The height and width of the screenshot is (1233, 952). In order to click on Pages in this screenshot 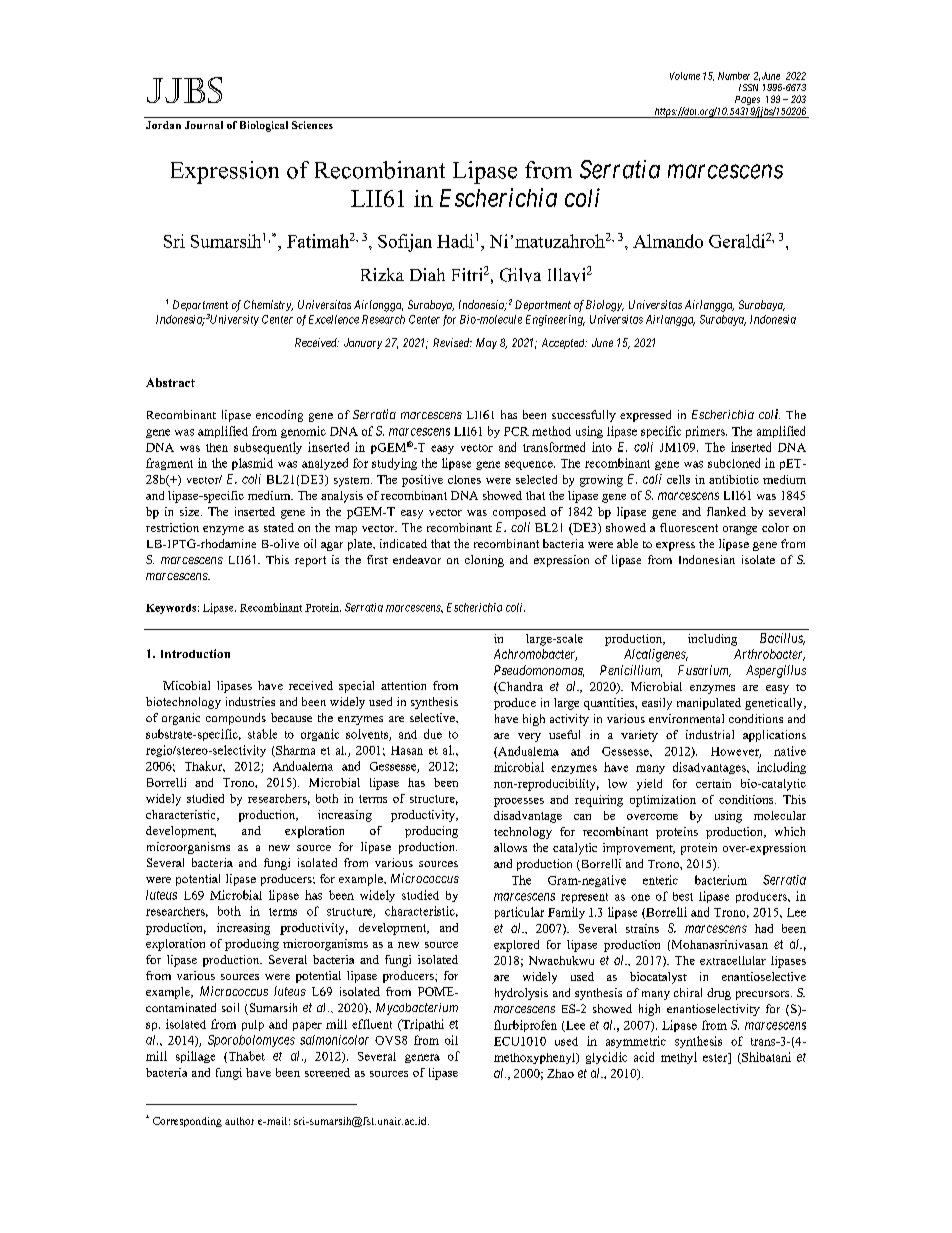, I will do `click(747, 102)`.
